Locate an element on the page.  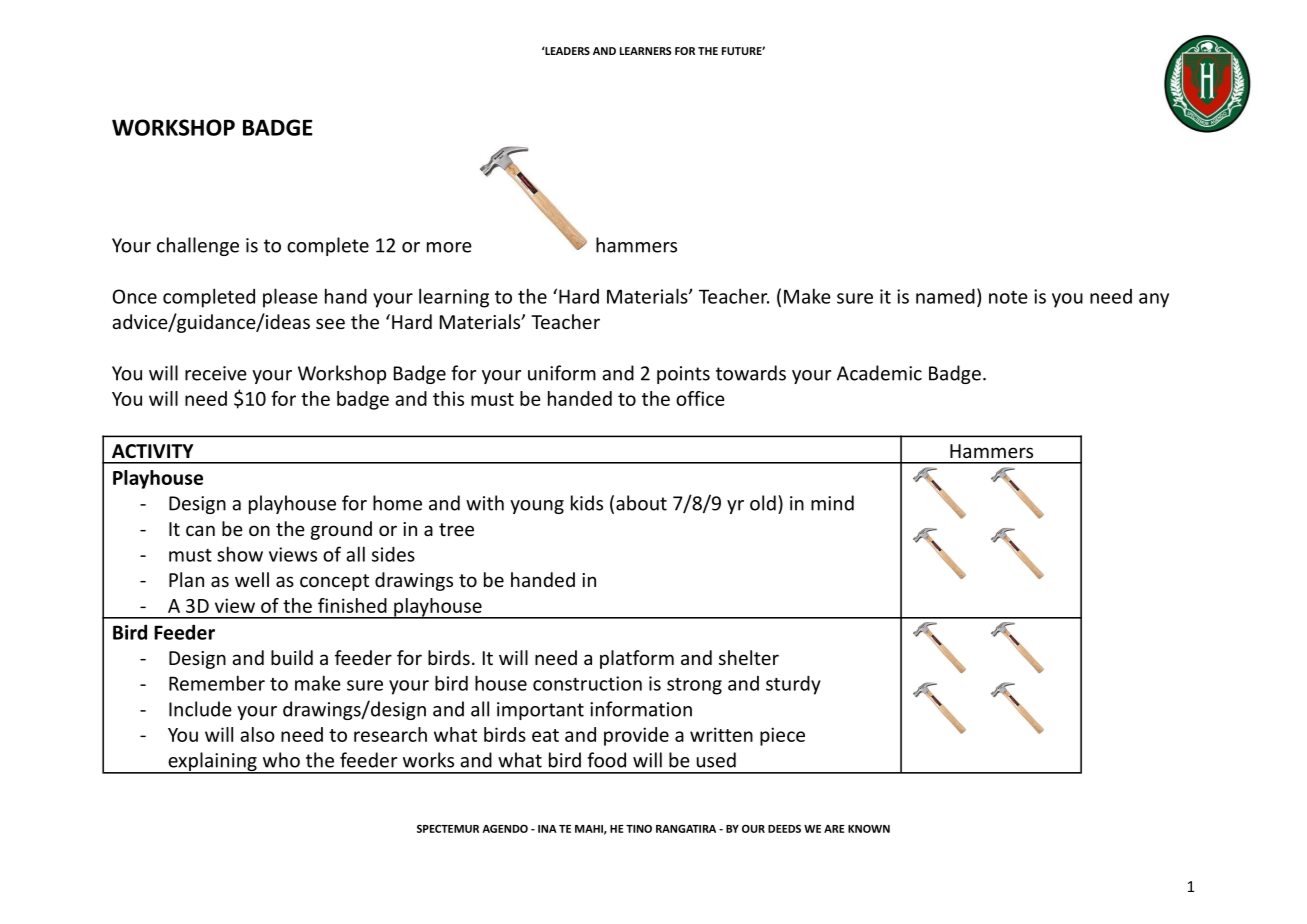
learning is located at coordinates (454, 298).
